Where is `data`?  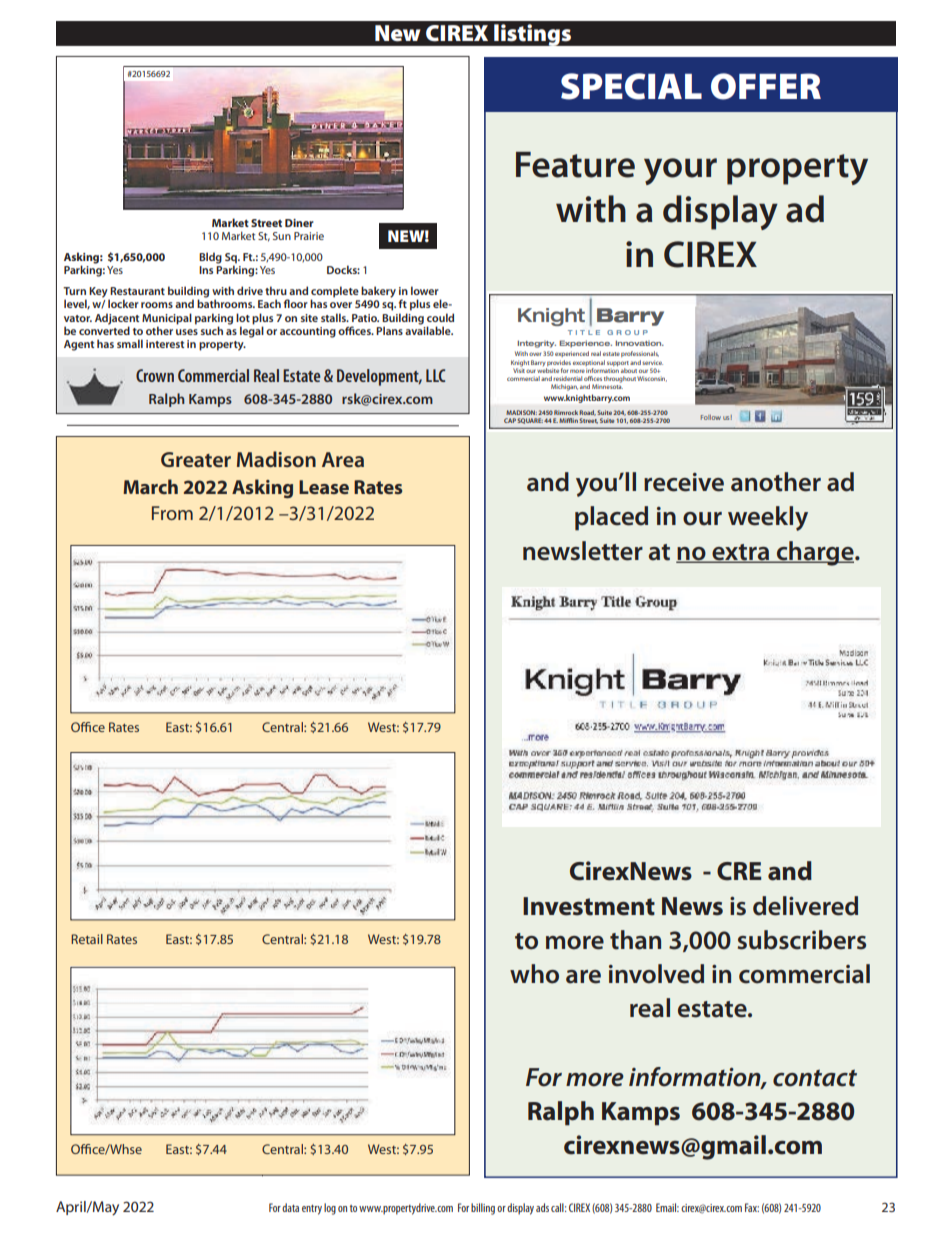
data is located at coordinates (290, 1207).
